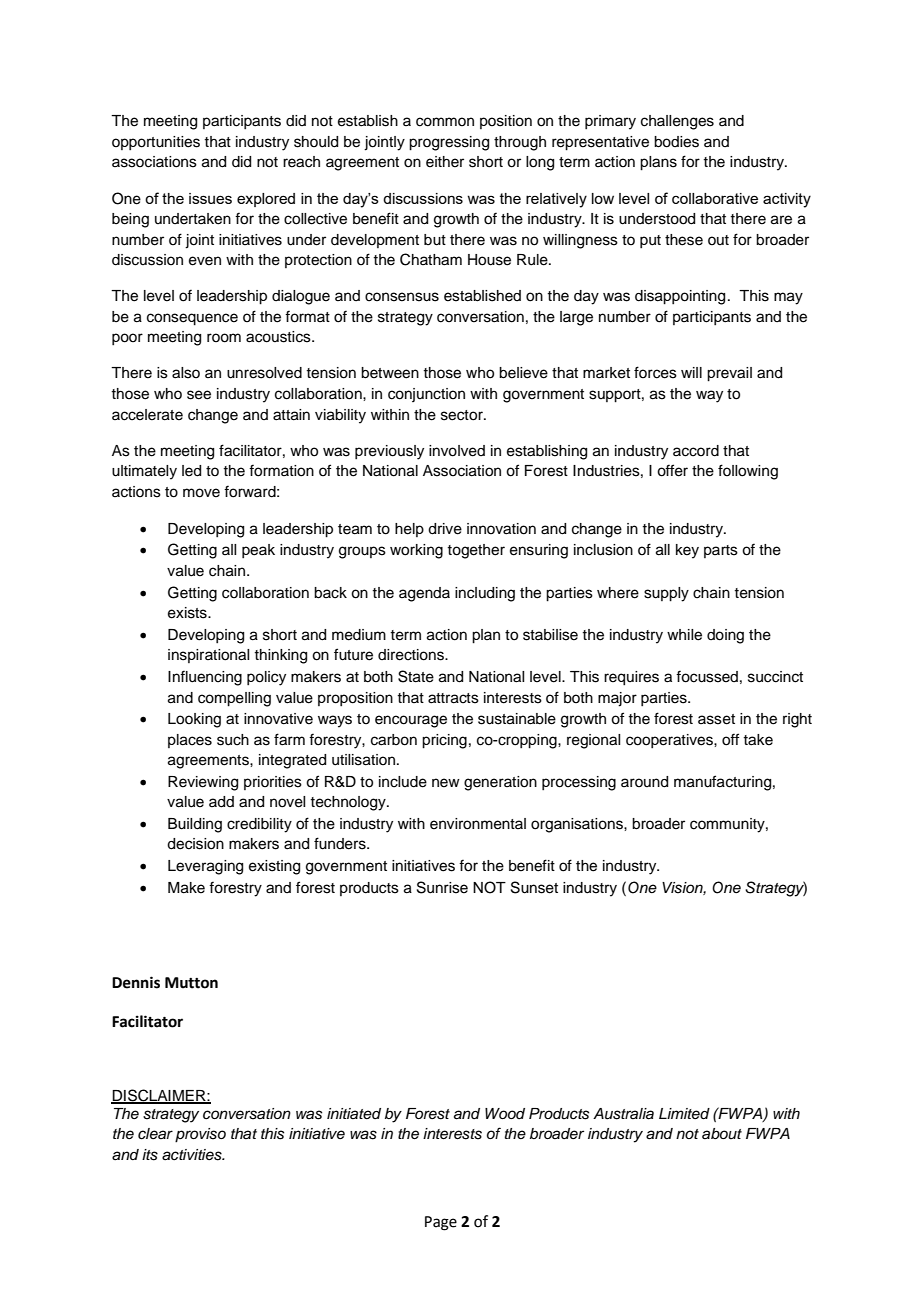 Image resolution: width=924 pixels, height=1308 pixels. I want to click on issues, so click(210, 198).
